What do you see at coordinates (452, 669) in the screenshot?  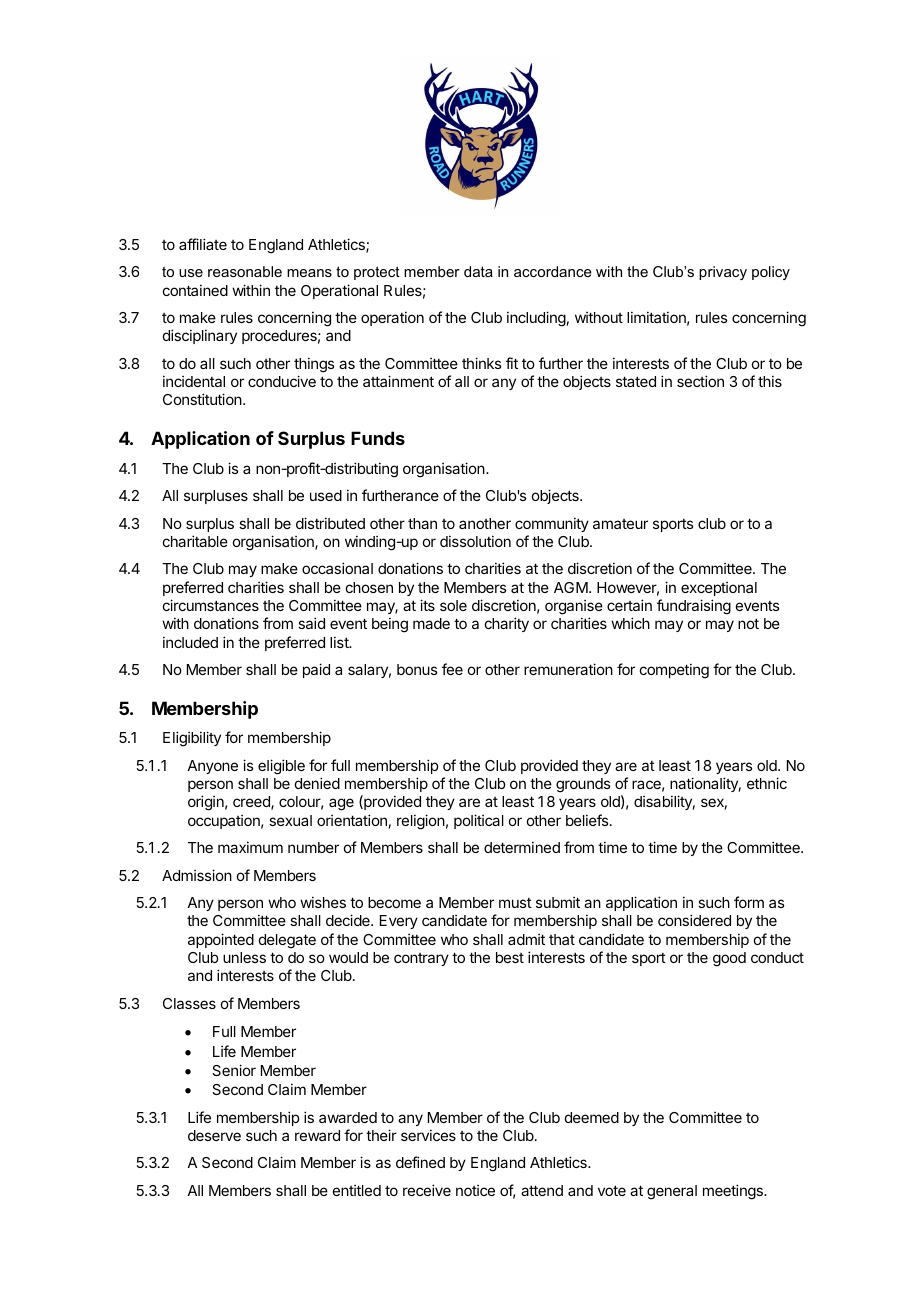 I see `fee` at bounding box center [452, 669].
